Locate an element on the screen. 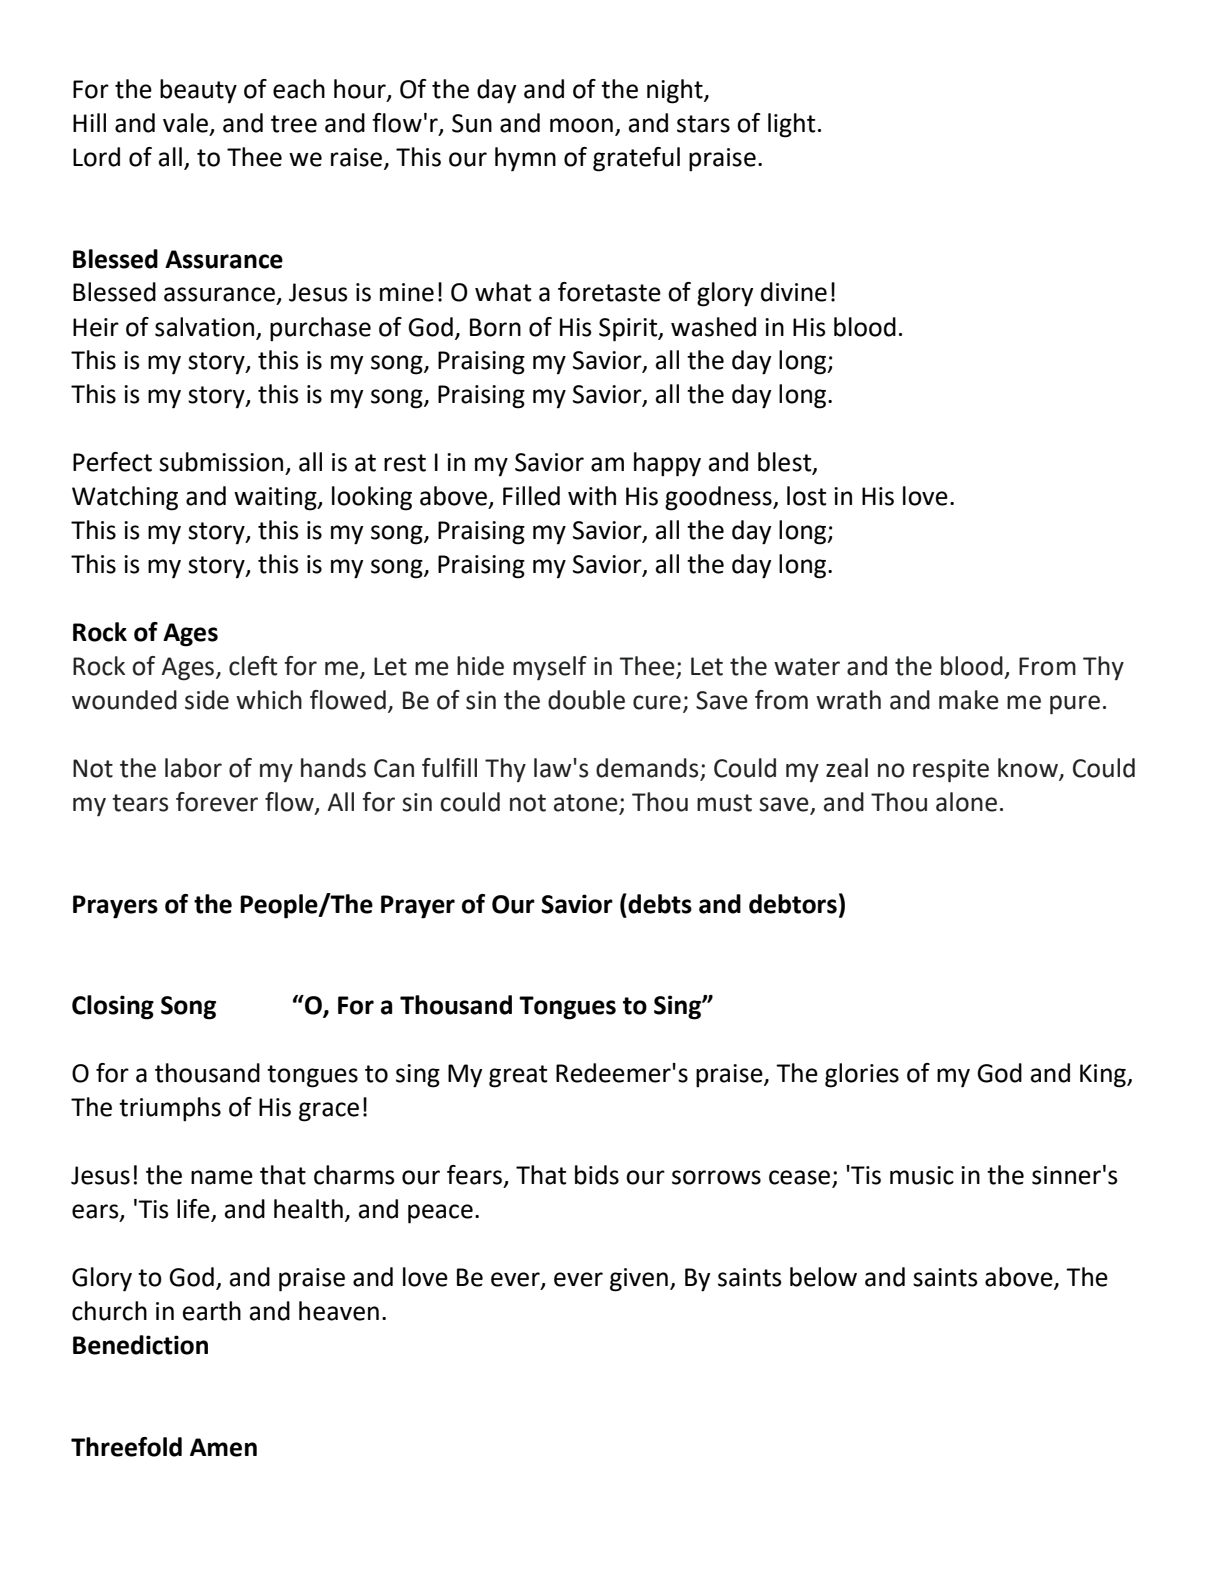 The height and width of the screenshot is (1573, 1216). glories is located at coordinates (862, 1075).
